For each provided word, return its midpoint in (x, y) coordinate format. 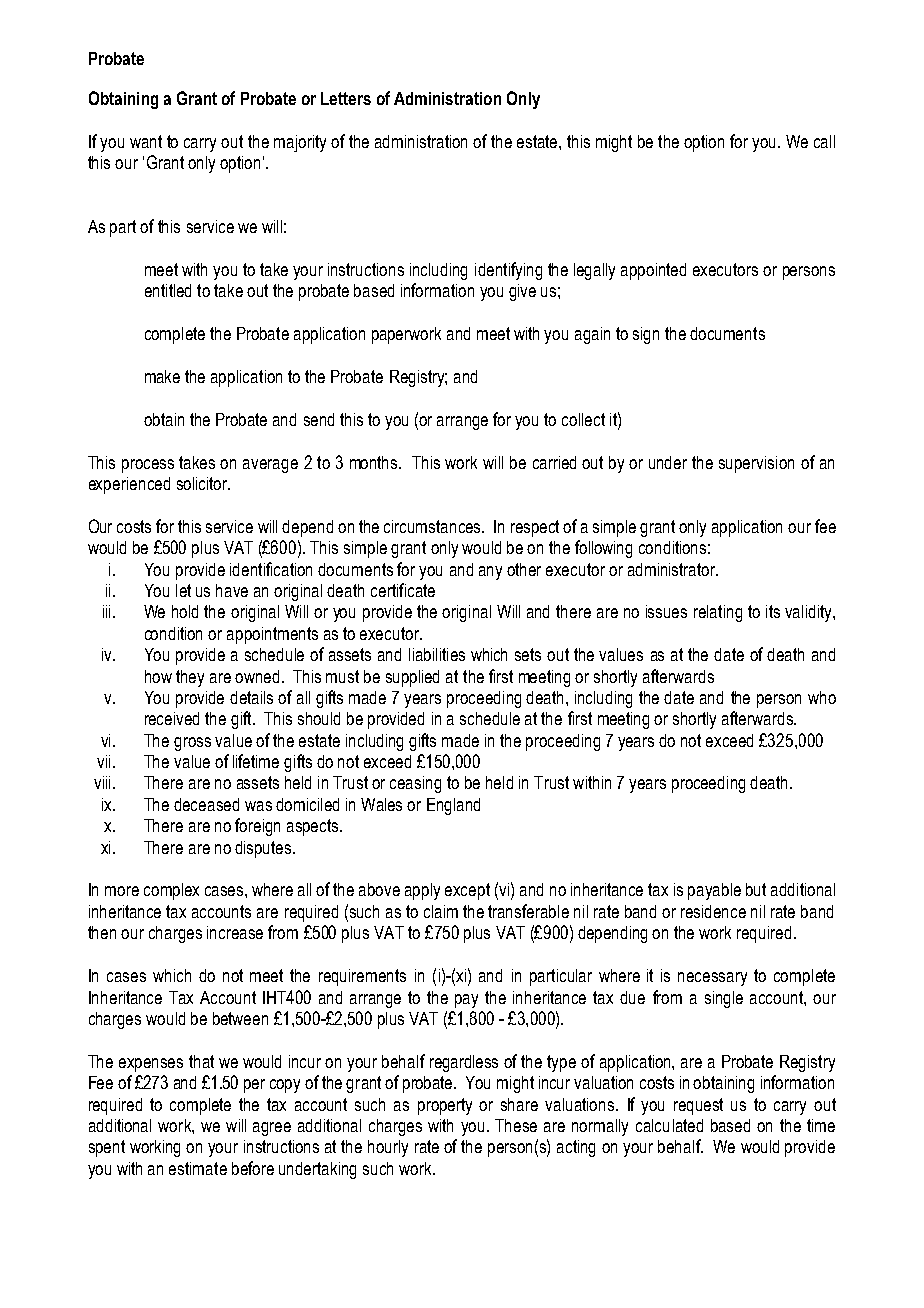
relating (718, 613)
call (824, 141)
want (146, 141)
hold (185, 611)
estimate (198, 1168)
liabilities (437, 654)
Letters (346, 98)
